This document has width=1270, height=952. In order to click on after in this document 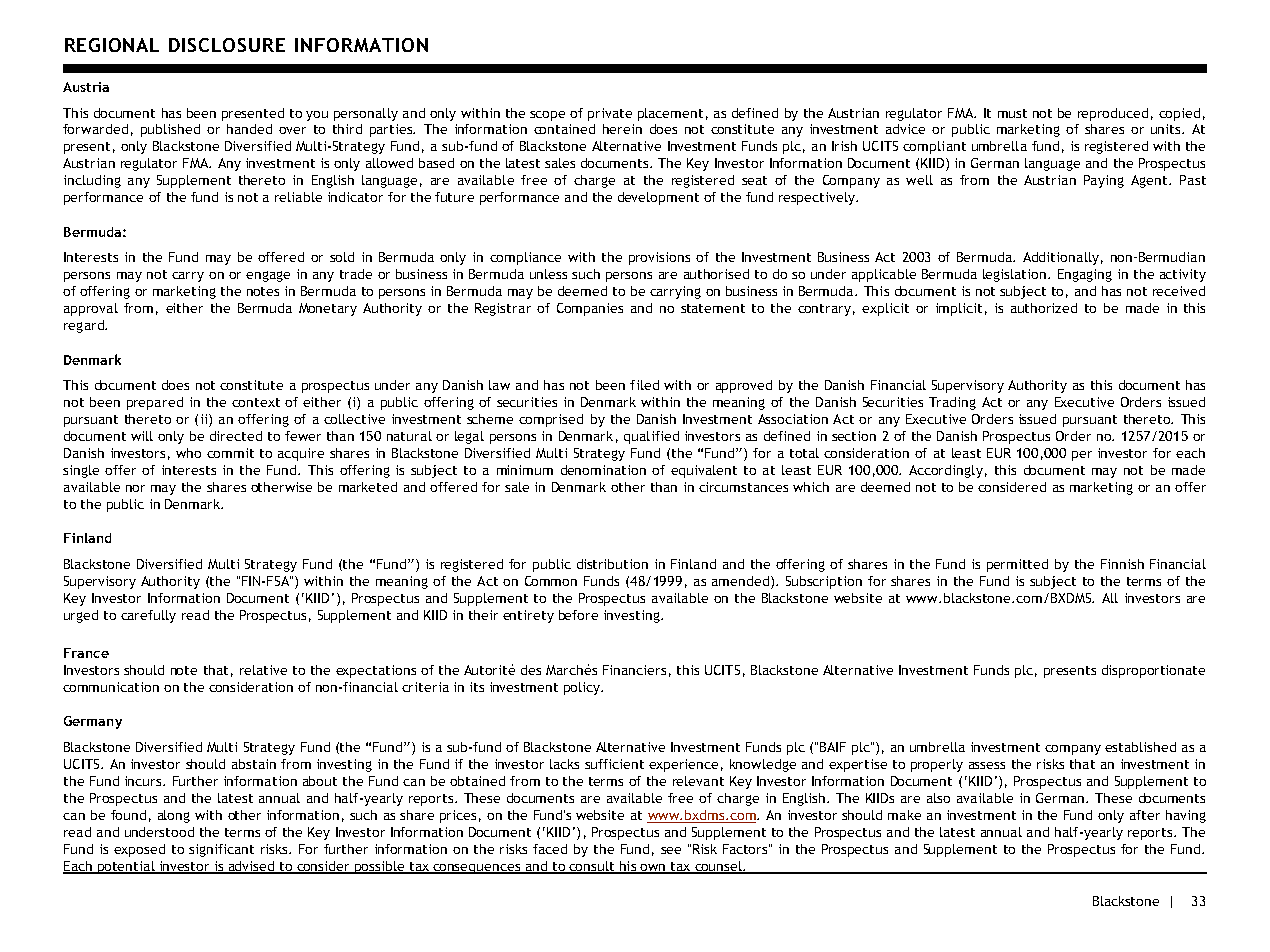, I will do `click(1145, 815)`.
